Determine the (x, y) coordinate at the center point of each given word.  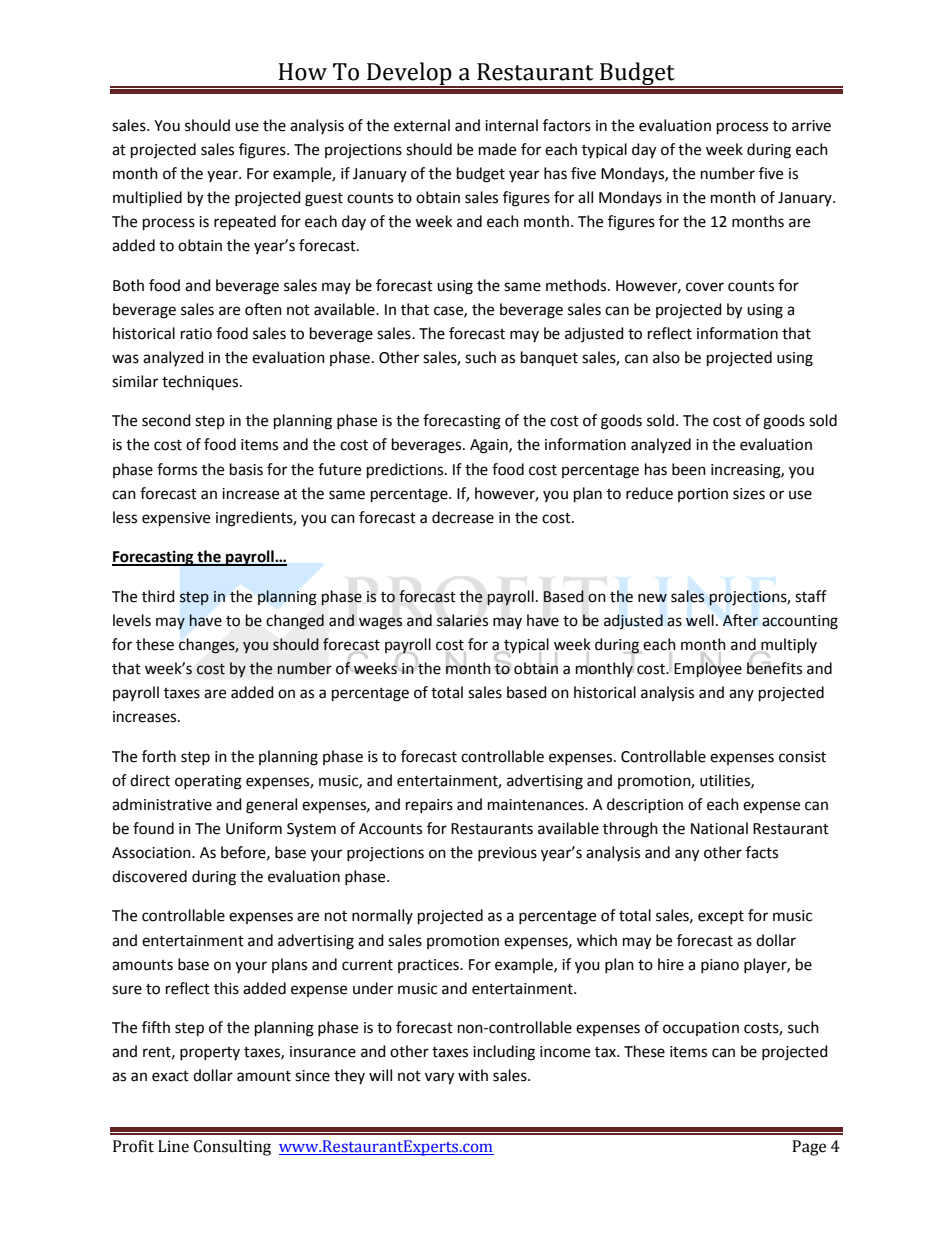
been (689, 469)
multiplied (147, 198)
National (719, 828)
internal (511, 125)
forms (177, 469)
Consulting (232, 1148)
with (473, 1075)
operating (208, 782)
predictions (406, 471)
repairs (429, 806)
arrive (811, 126)
